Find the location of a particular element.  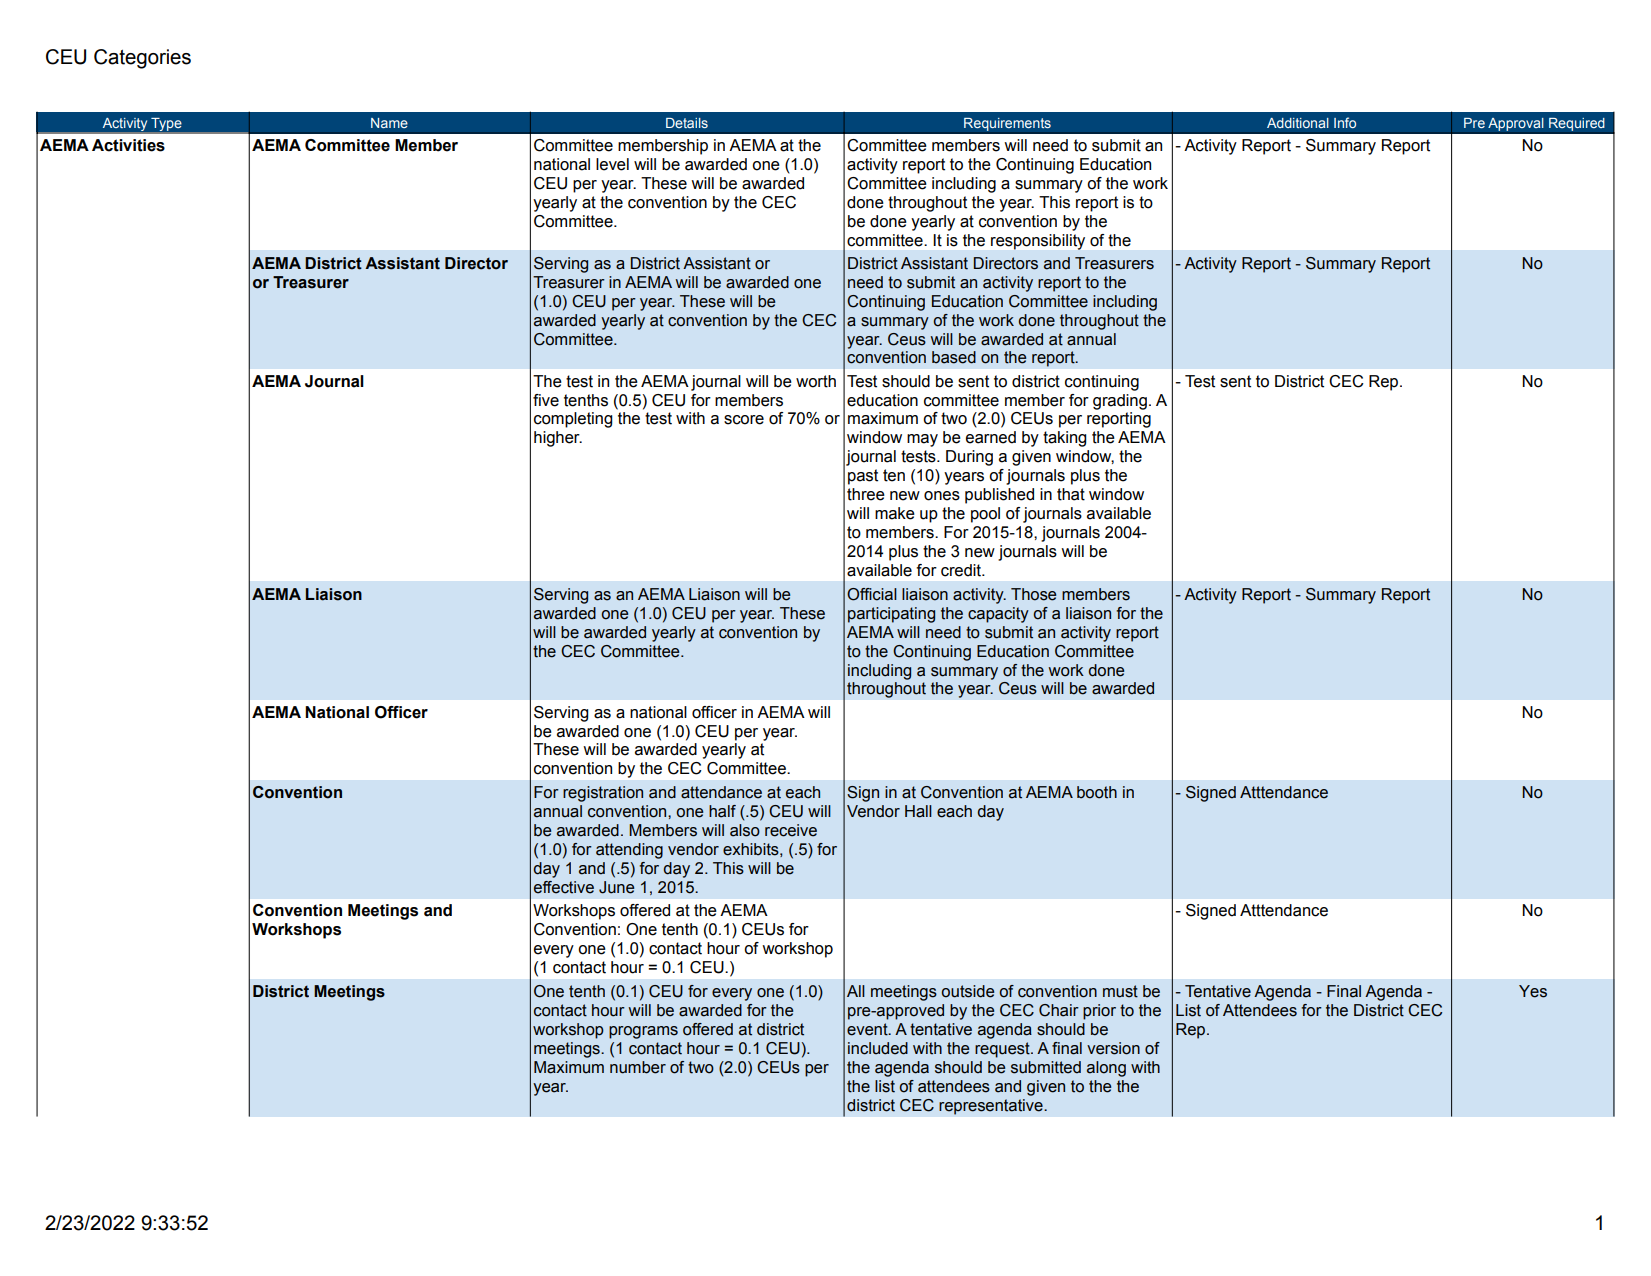

Info is located at coordinates (1345, 122).
